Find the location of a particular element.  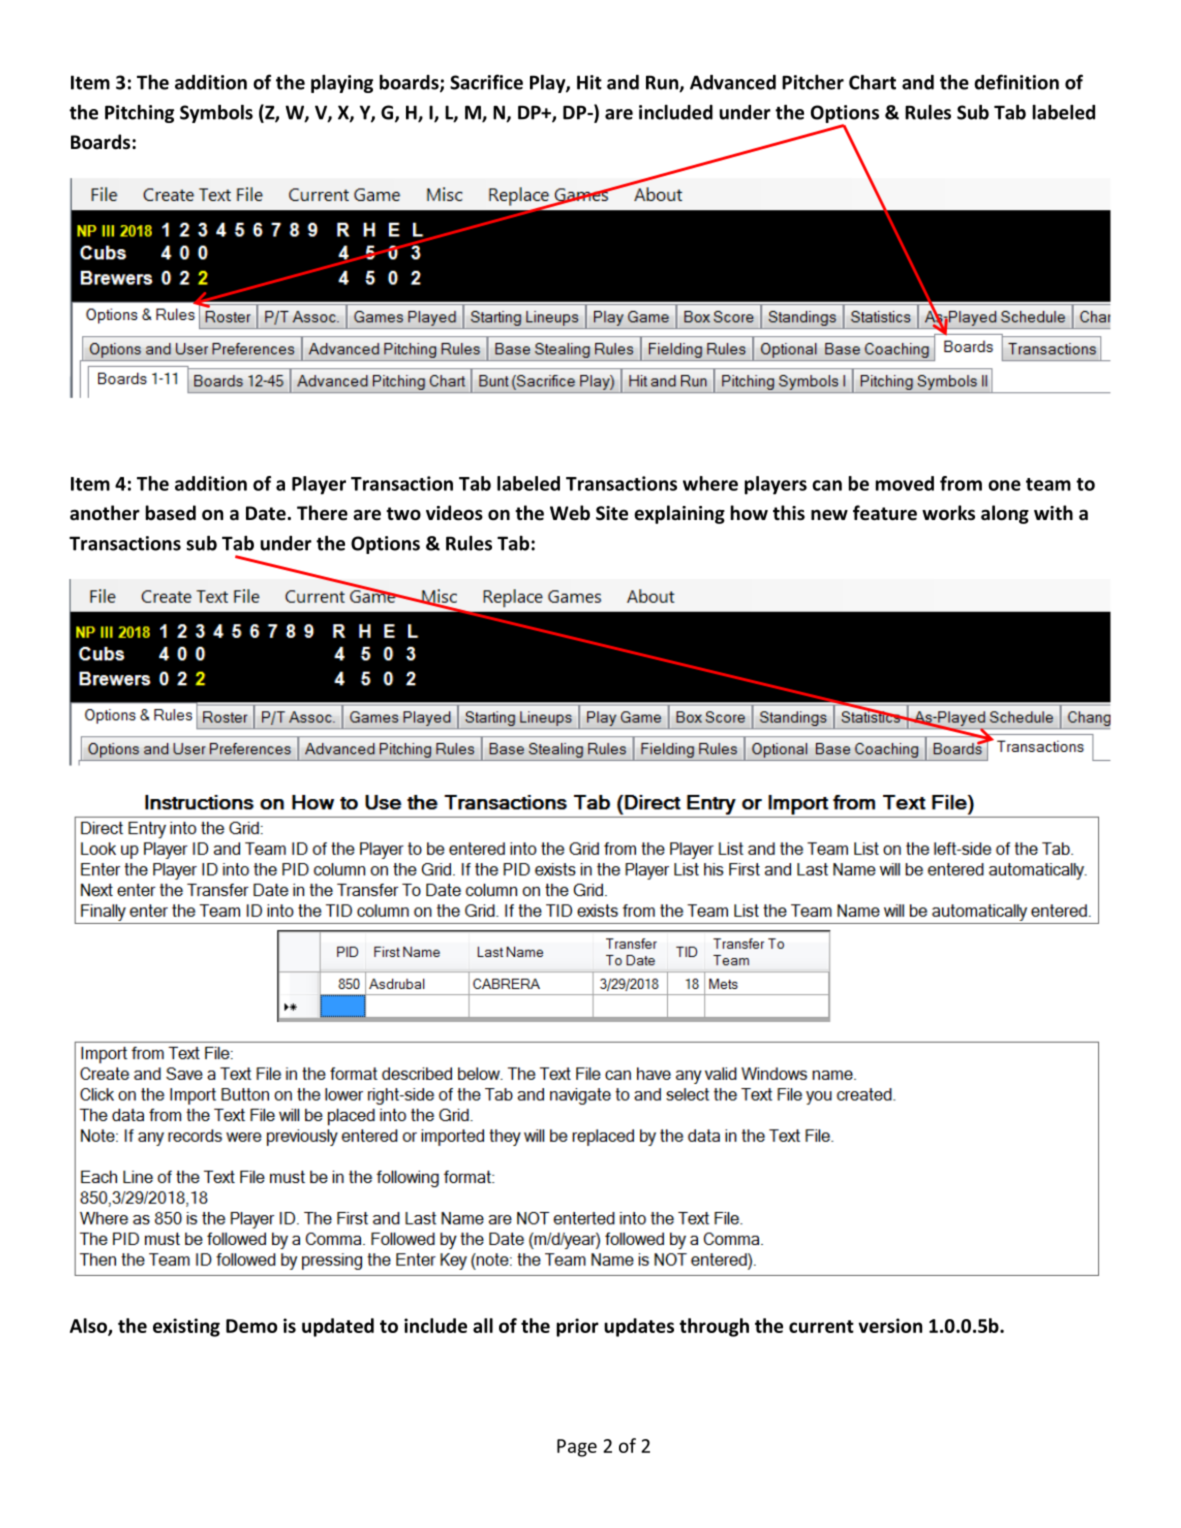

Chart is located at coordinates (872, 82).
